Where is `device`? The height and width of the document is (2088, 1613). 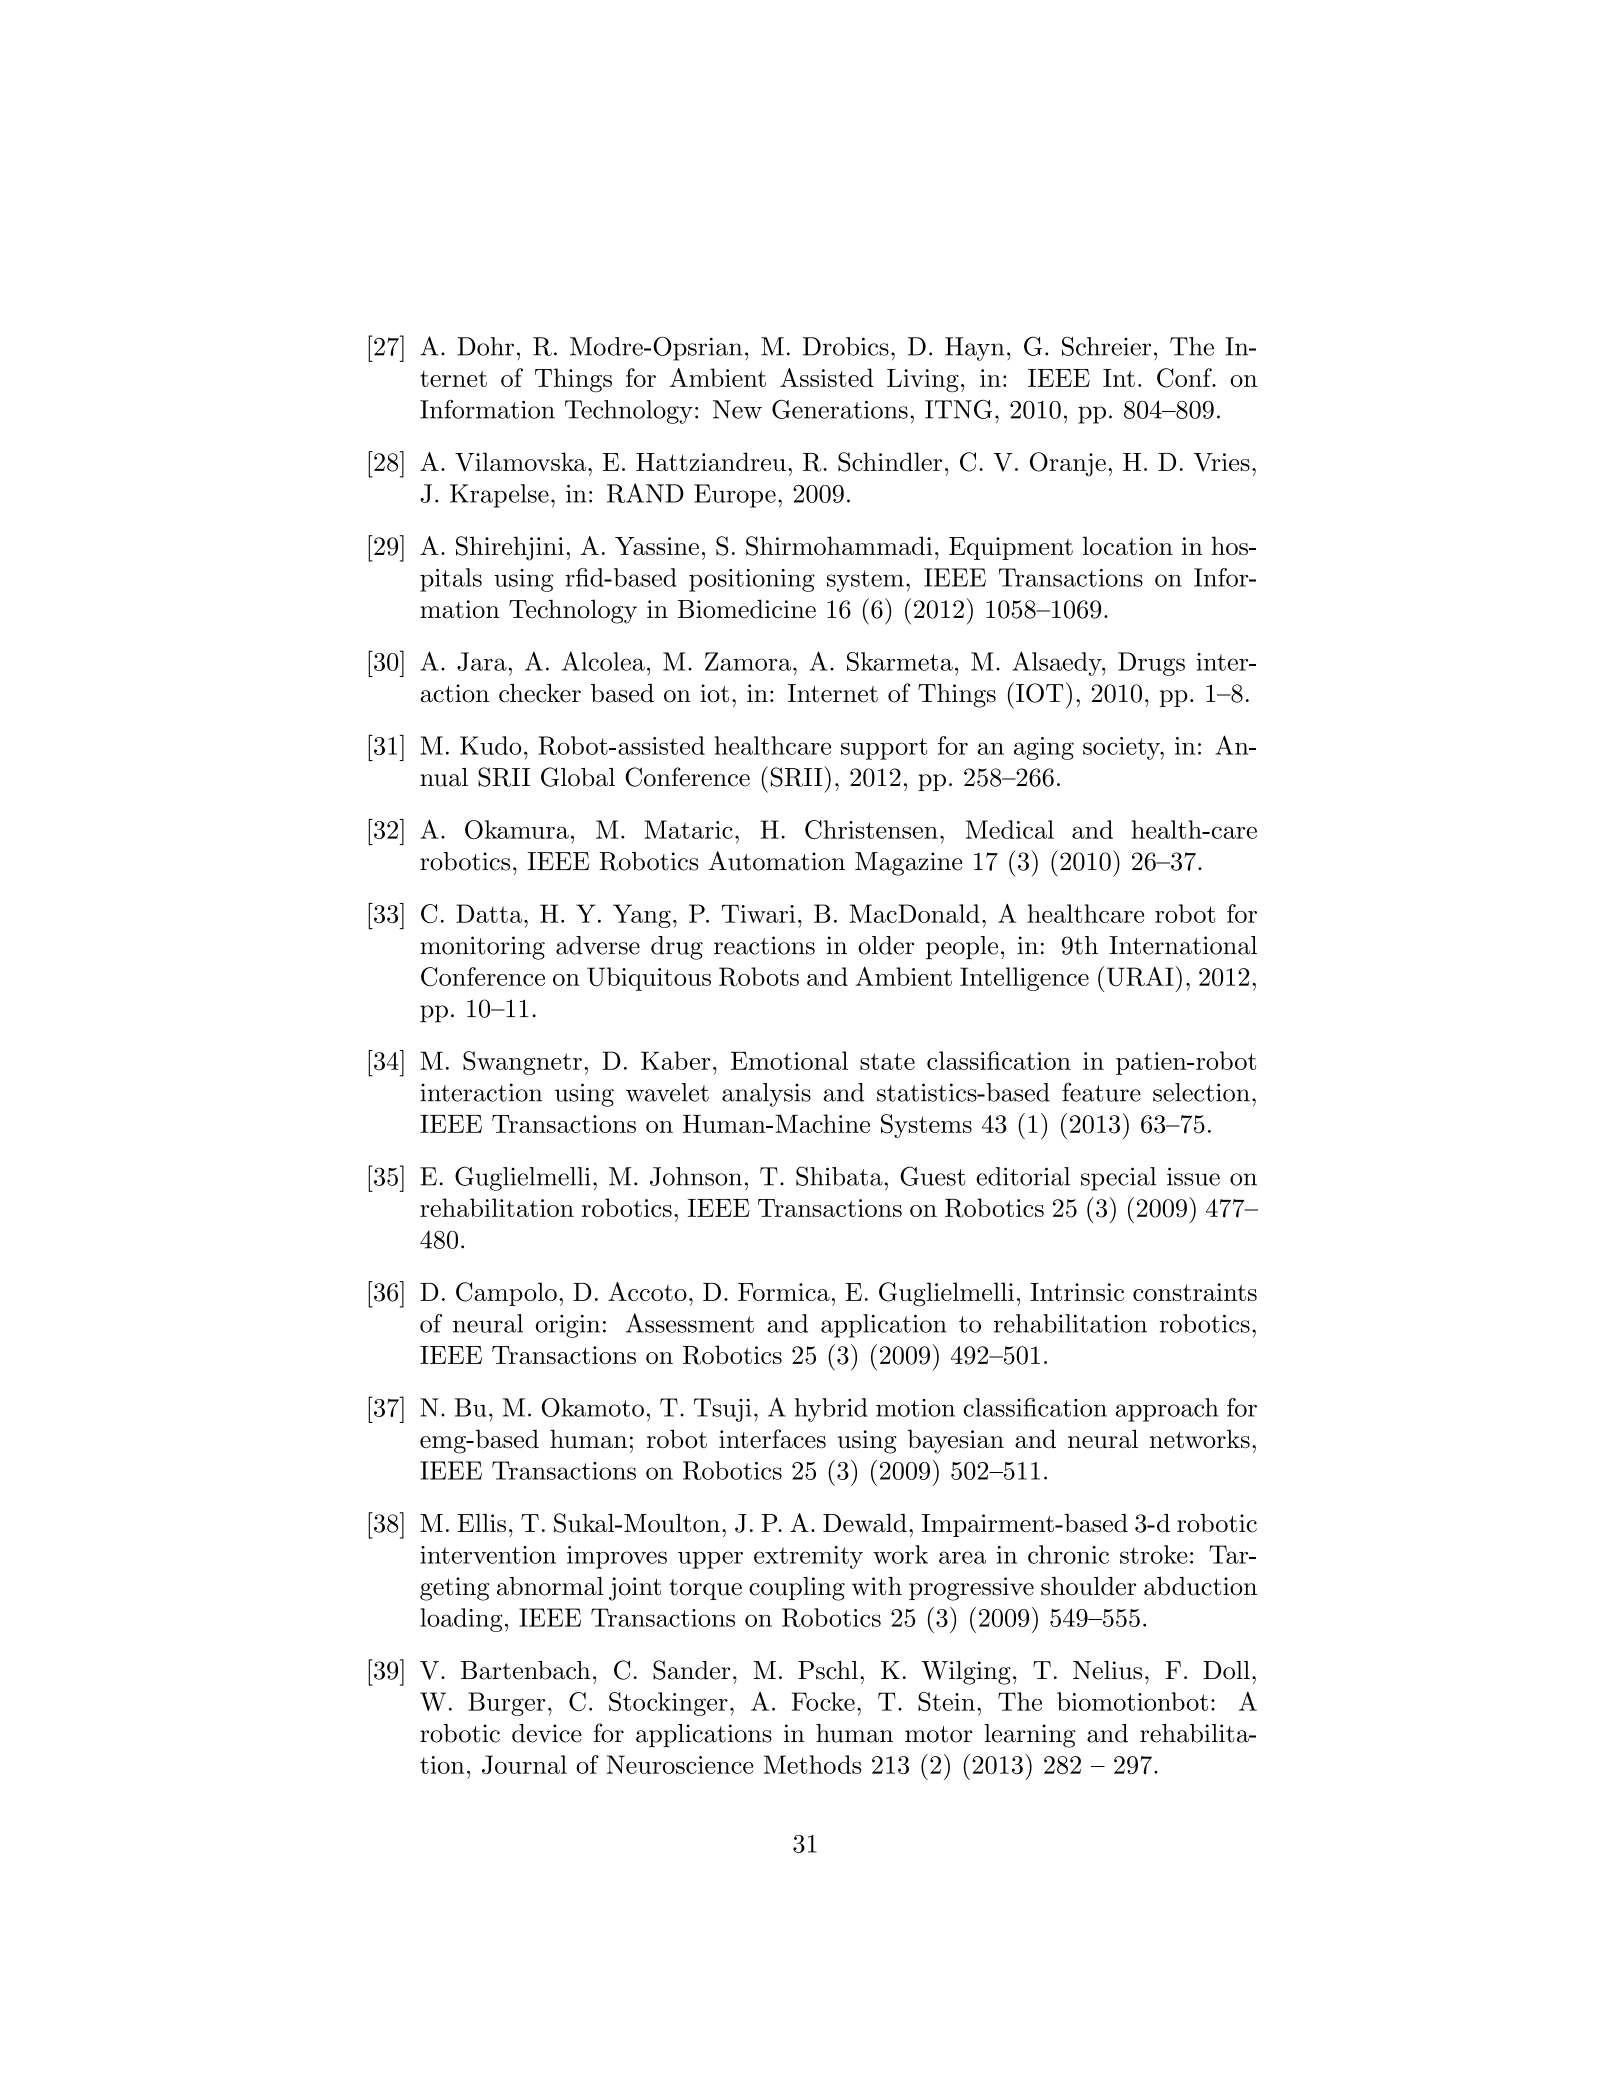
device is located at coordinates (547, 1733).
